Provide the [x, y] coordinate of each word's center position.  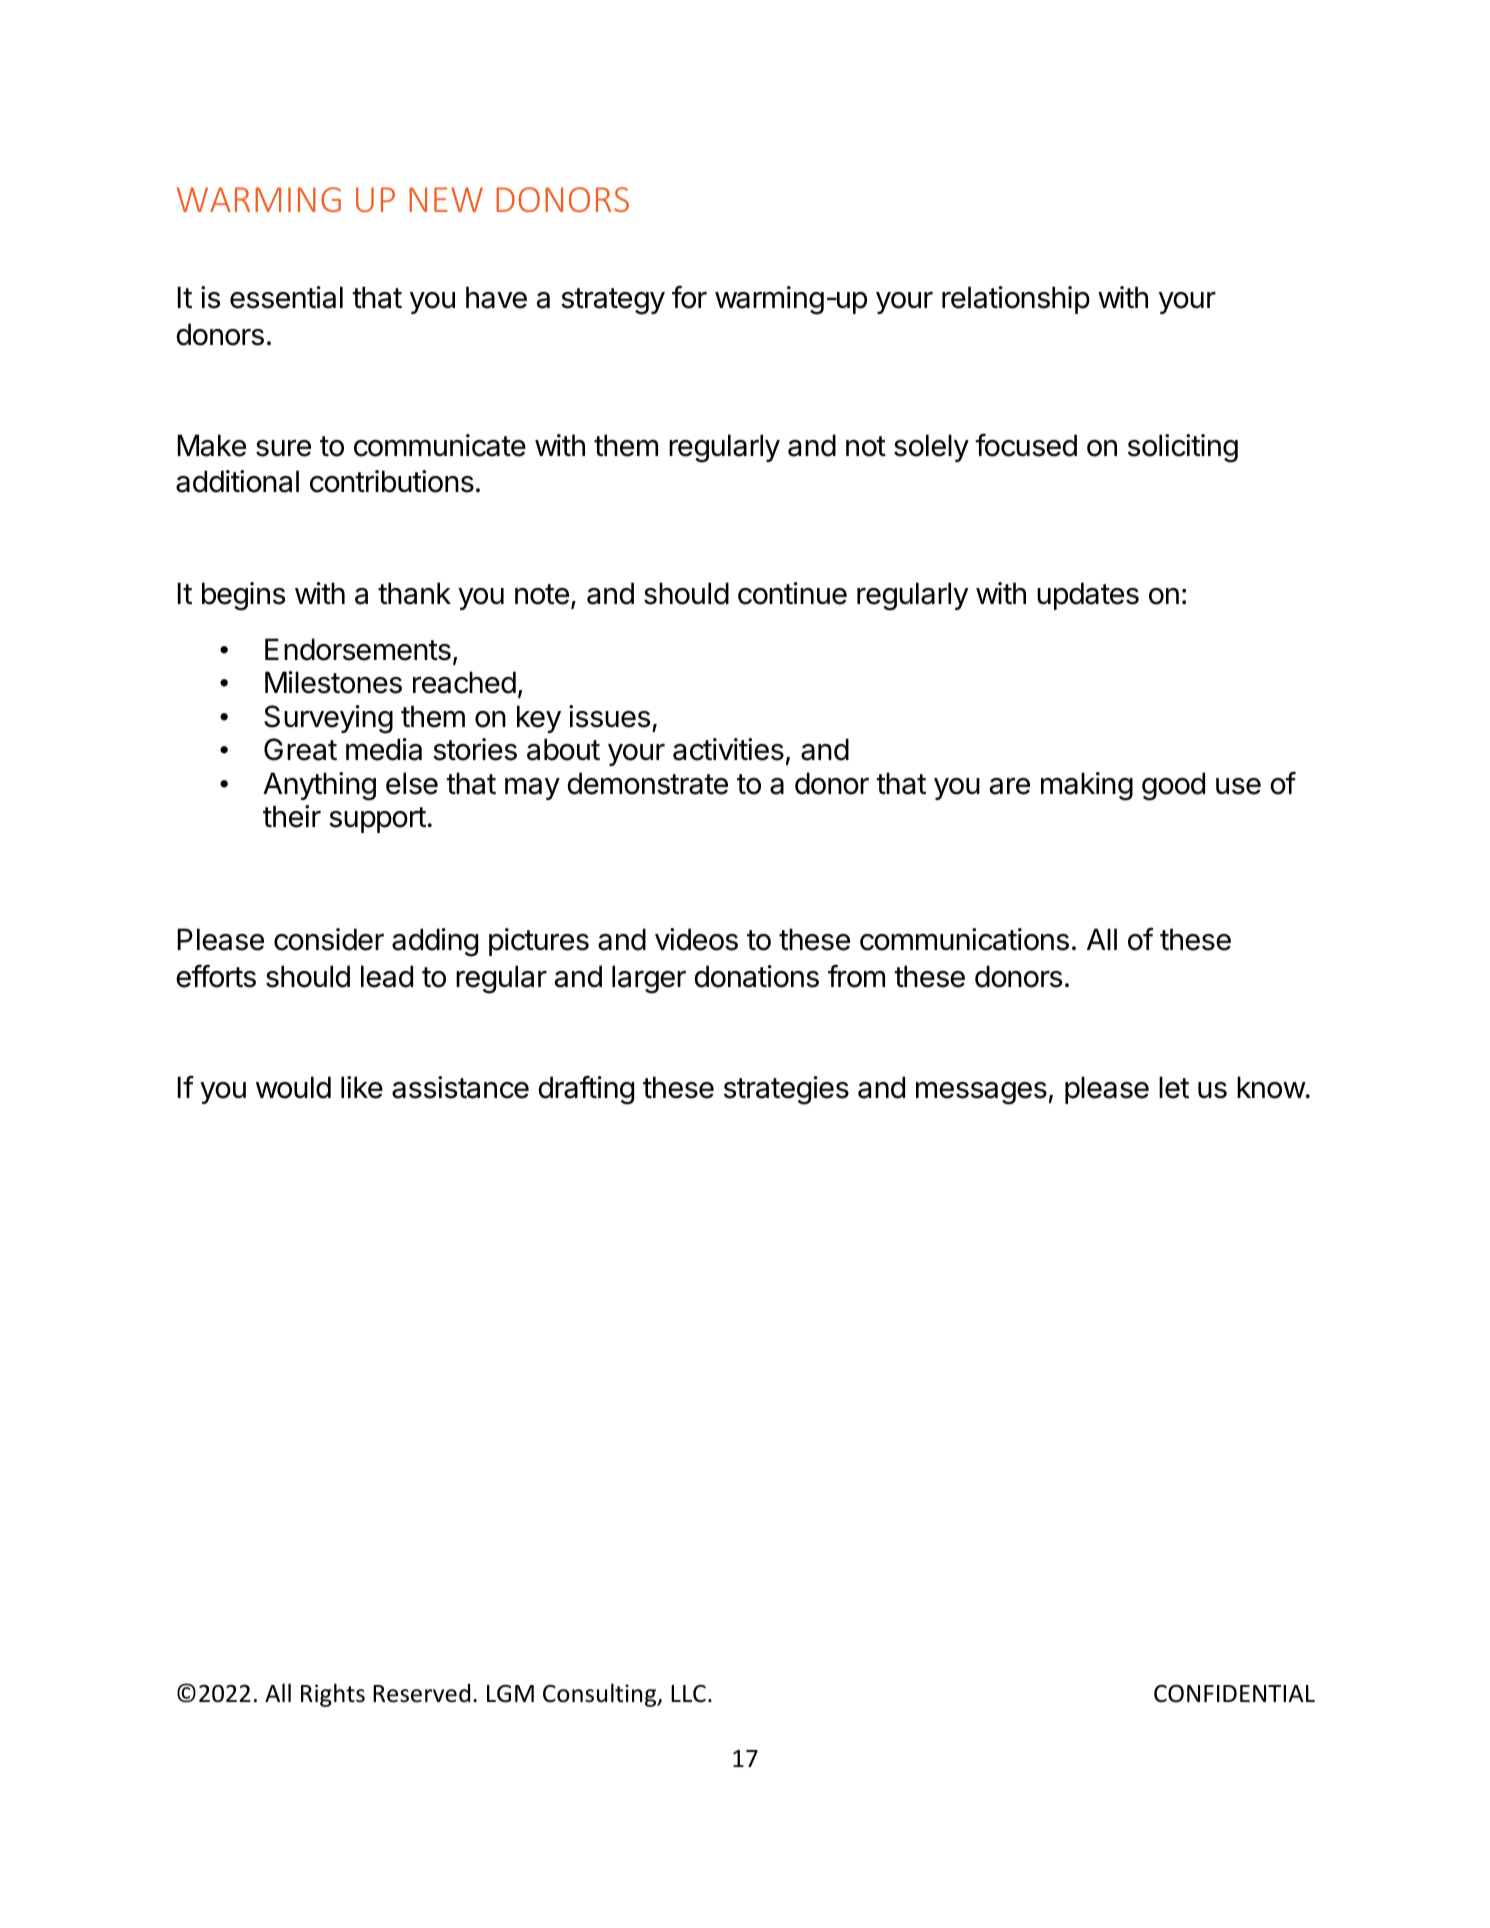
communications [964, 939]
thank [414, 593]
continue [792, 593]
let [1174, 1087]
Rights [333, 1695]
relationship [1016, 300]
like [362, 1087]
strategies [786, 1090]
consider [329, 939]
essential [286, 297]
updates [1088, 596]
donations [756, 976]
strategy [613, 301]
